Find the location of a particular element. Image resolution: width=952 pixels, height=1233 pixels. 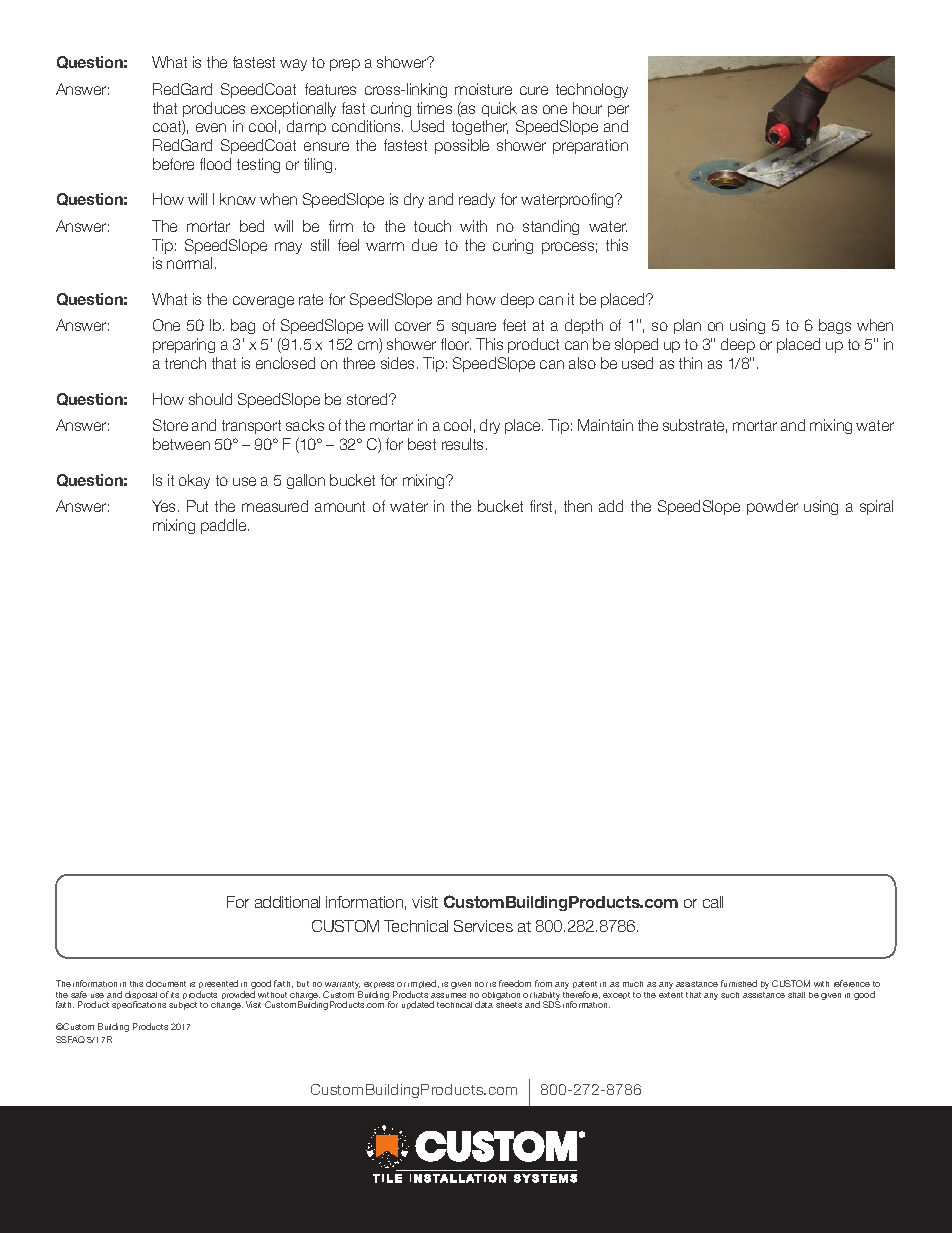

produces is located at coordinates (214, 109).
